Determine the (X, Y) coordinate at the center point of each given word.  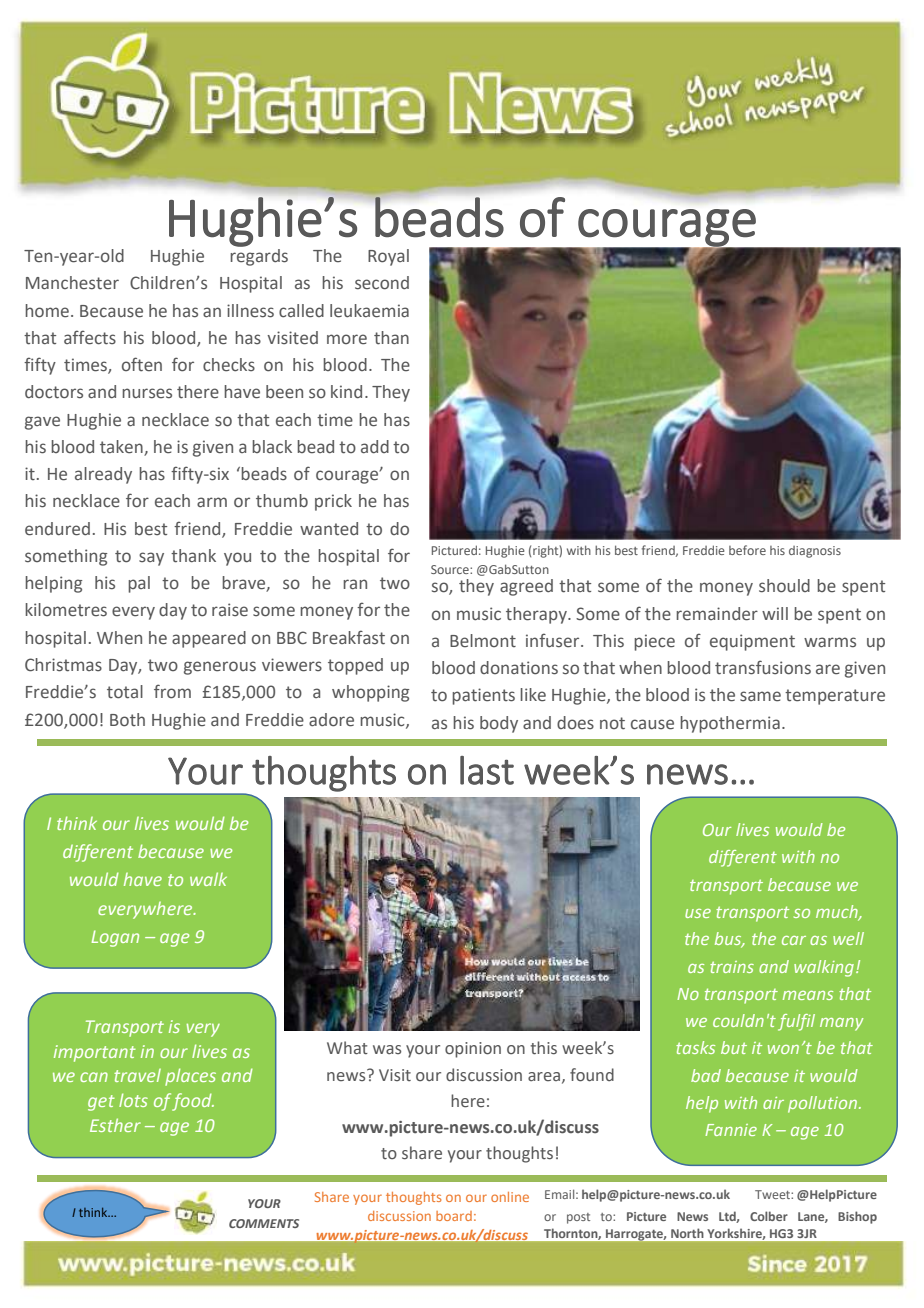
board (454, 1216)
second (382, 283)
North (687, 1233)
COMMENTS (264, 1223)
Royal (388, 257)
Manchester (72, 283)
